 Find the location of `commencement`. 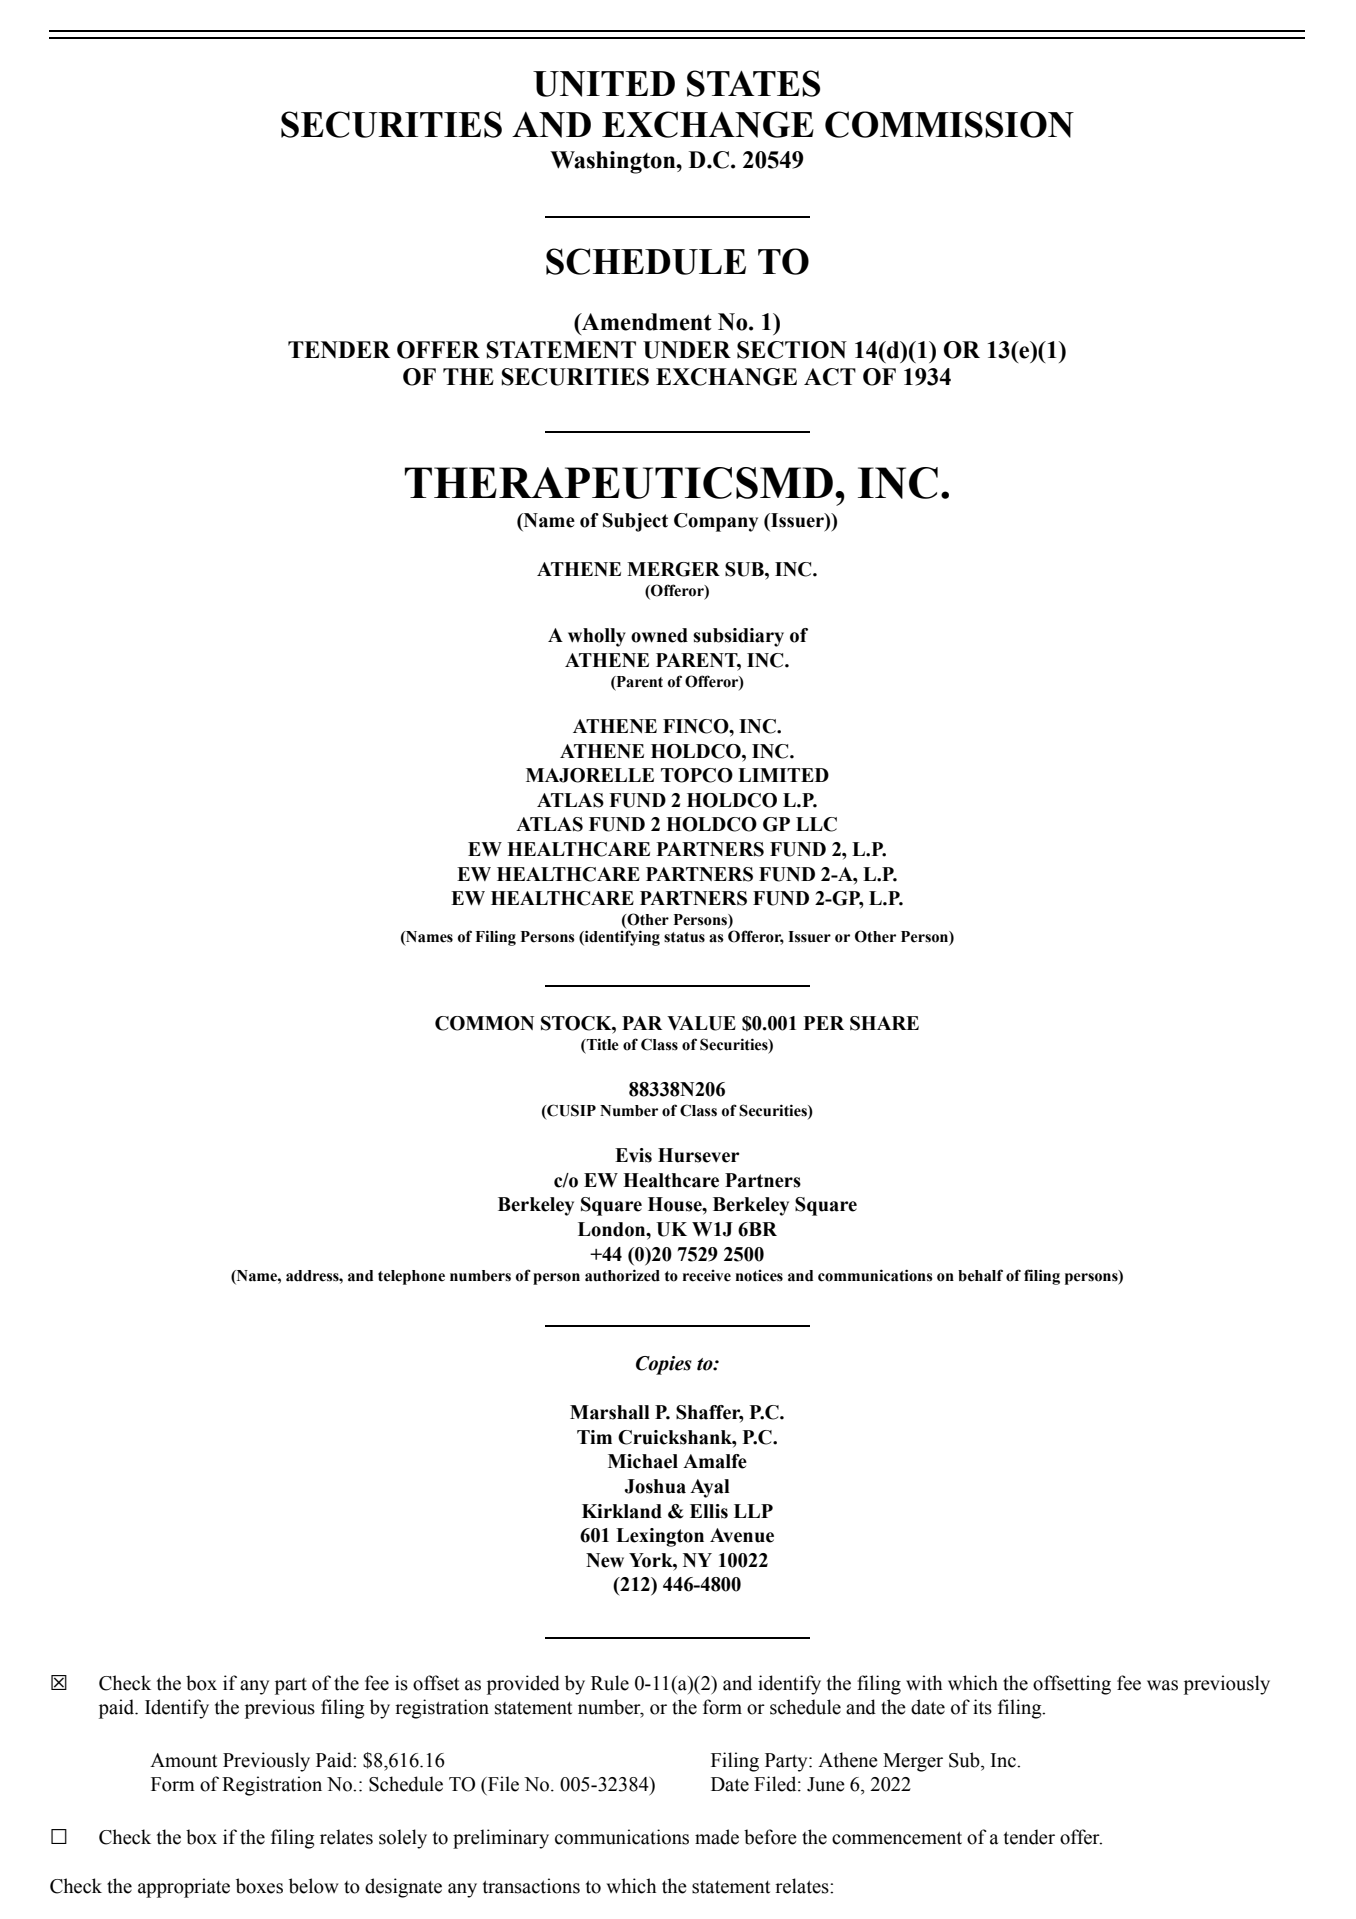

commencement is located at coordinates (897, 1838).
